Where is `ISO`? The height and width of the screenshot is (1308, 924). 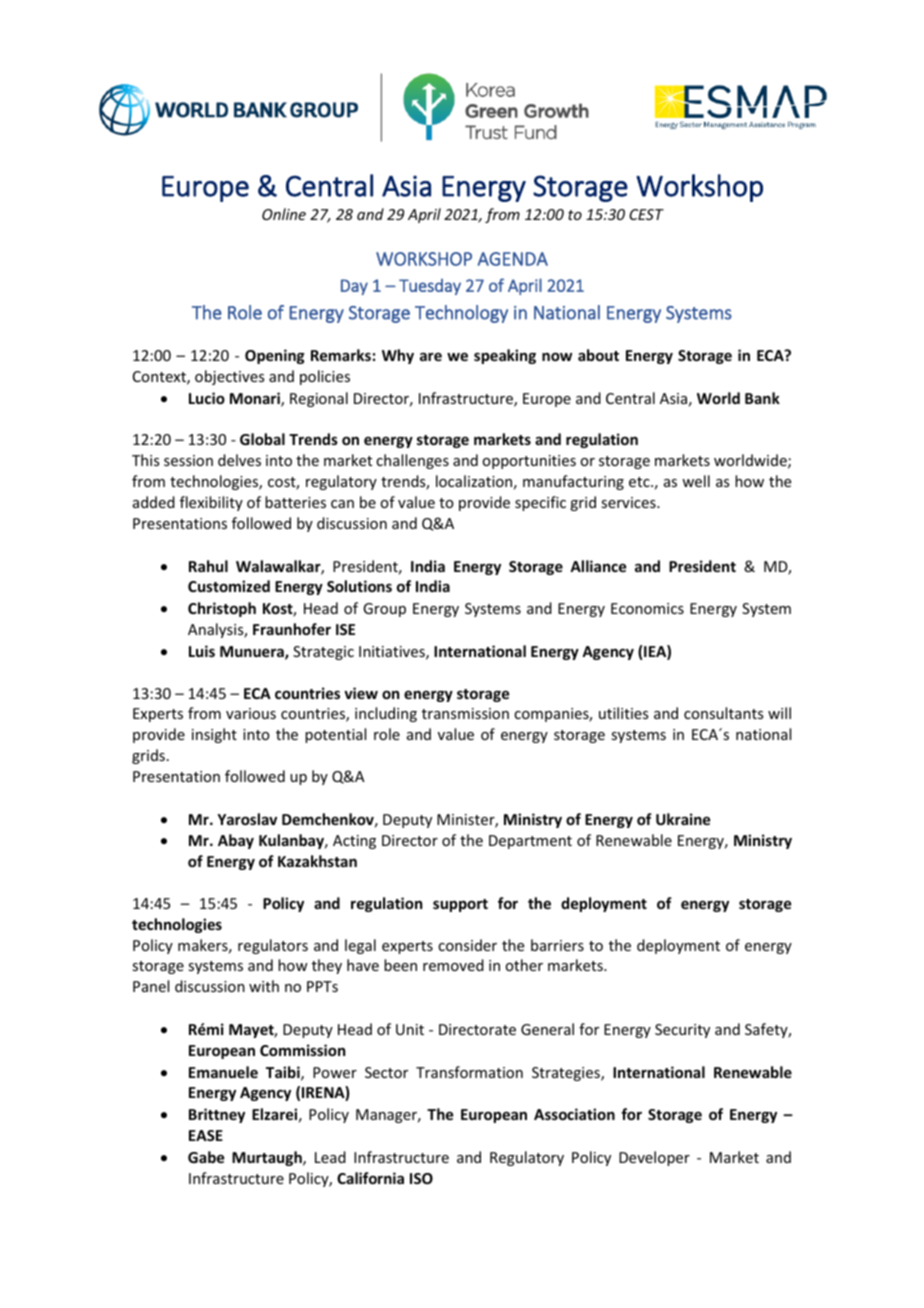
ISO is located at coordinates (421, 1178).
